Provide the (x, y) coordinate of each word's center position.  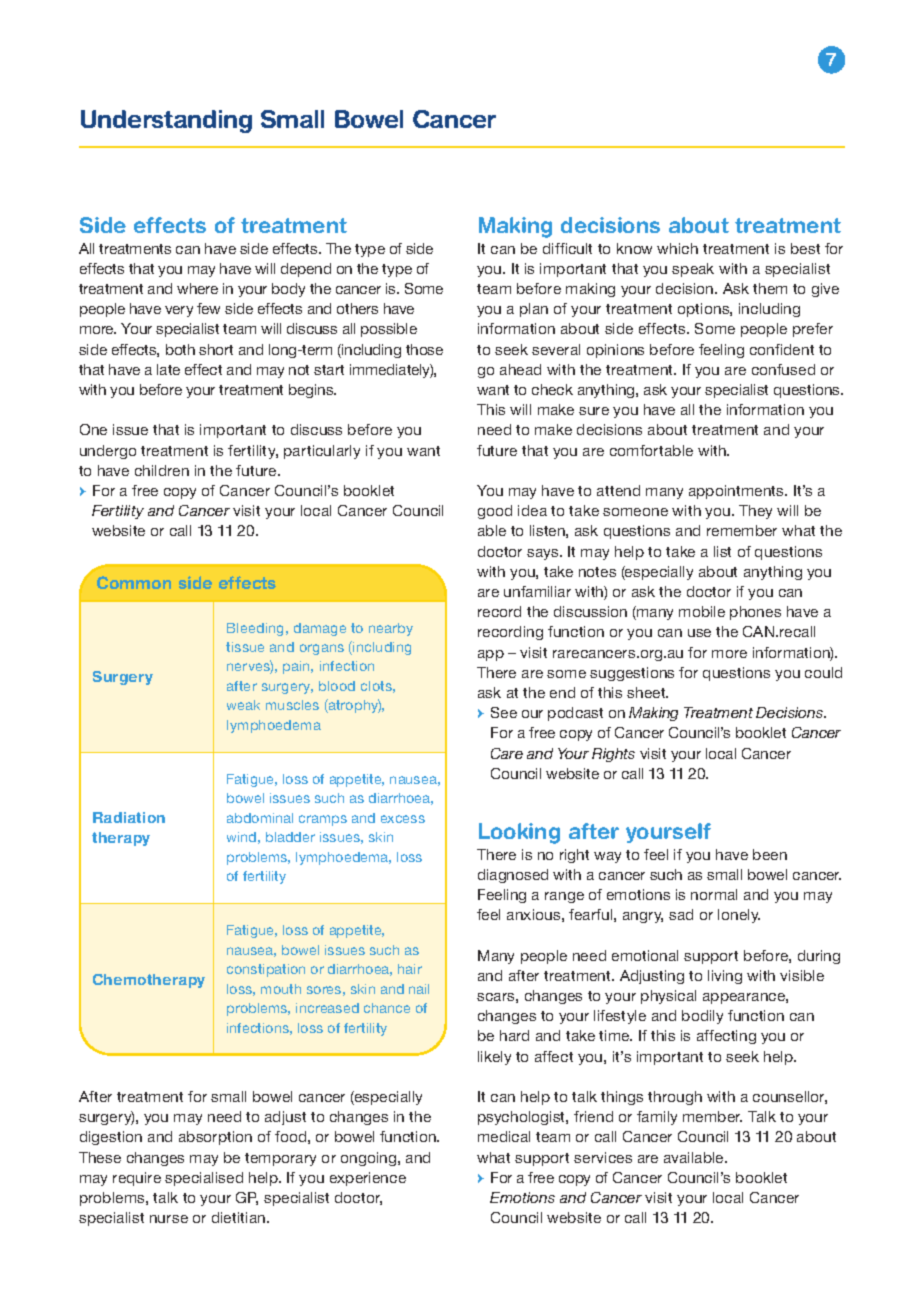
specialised (204, 1179)
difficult (567, 248)
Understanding (166, 121)
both (180, 349)
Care (507, 753)
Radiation (129, 817)
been (770, 854)
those (424, 349)
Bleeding (255, 629)
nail (419, 989)
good (495, 512)
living (725, 977)
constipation (266, 970)
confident (782, 349)
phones (755, 613)
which (677, 248)
